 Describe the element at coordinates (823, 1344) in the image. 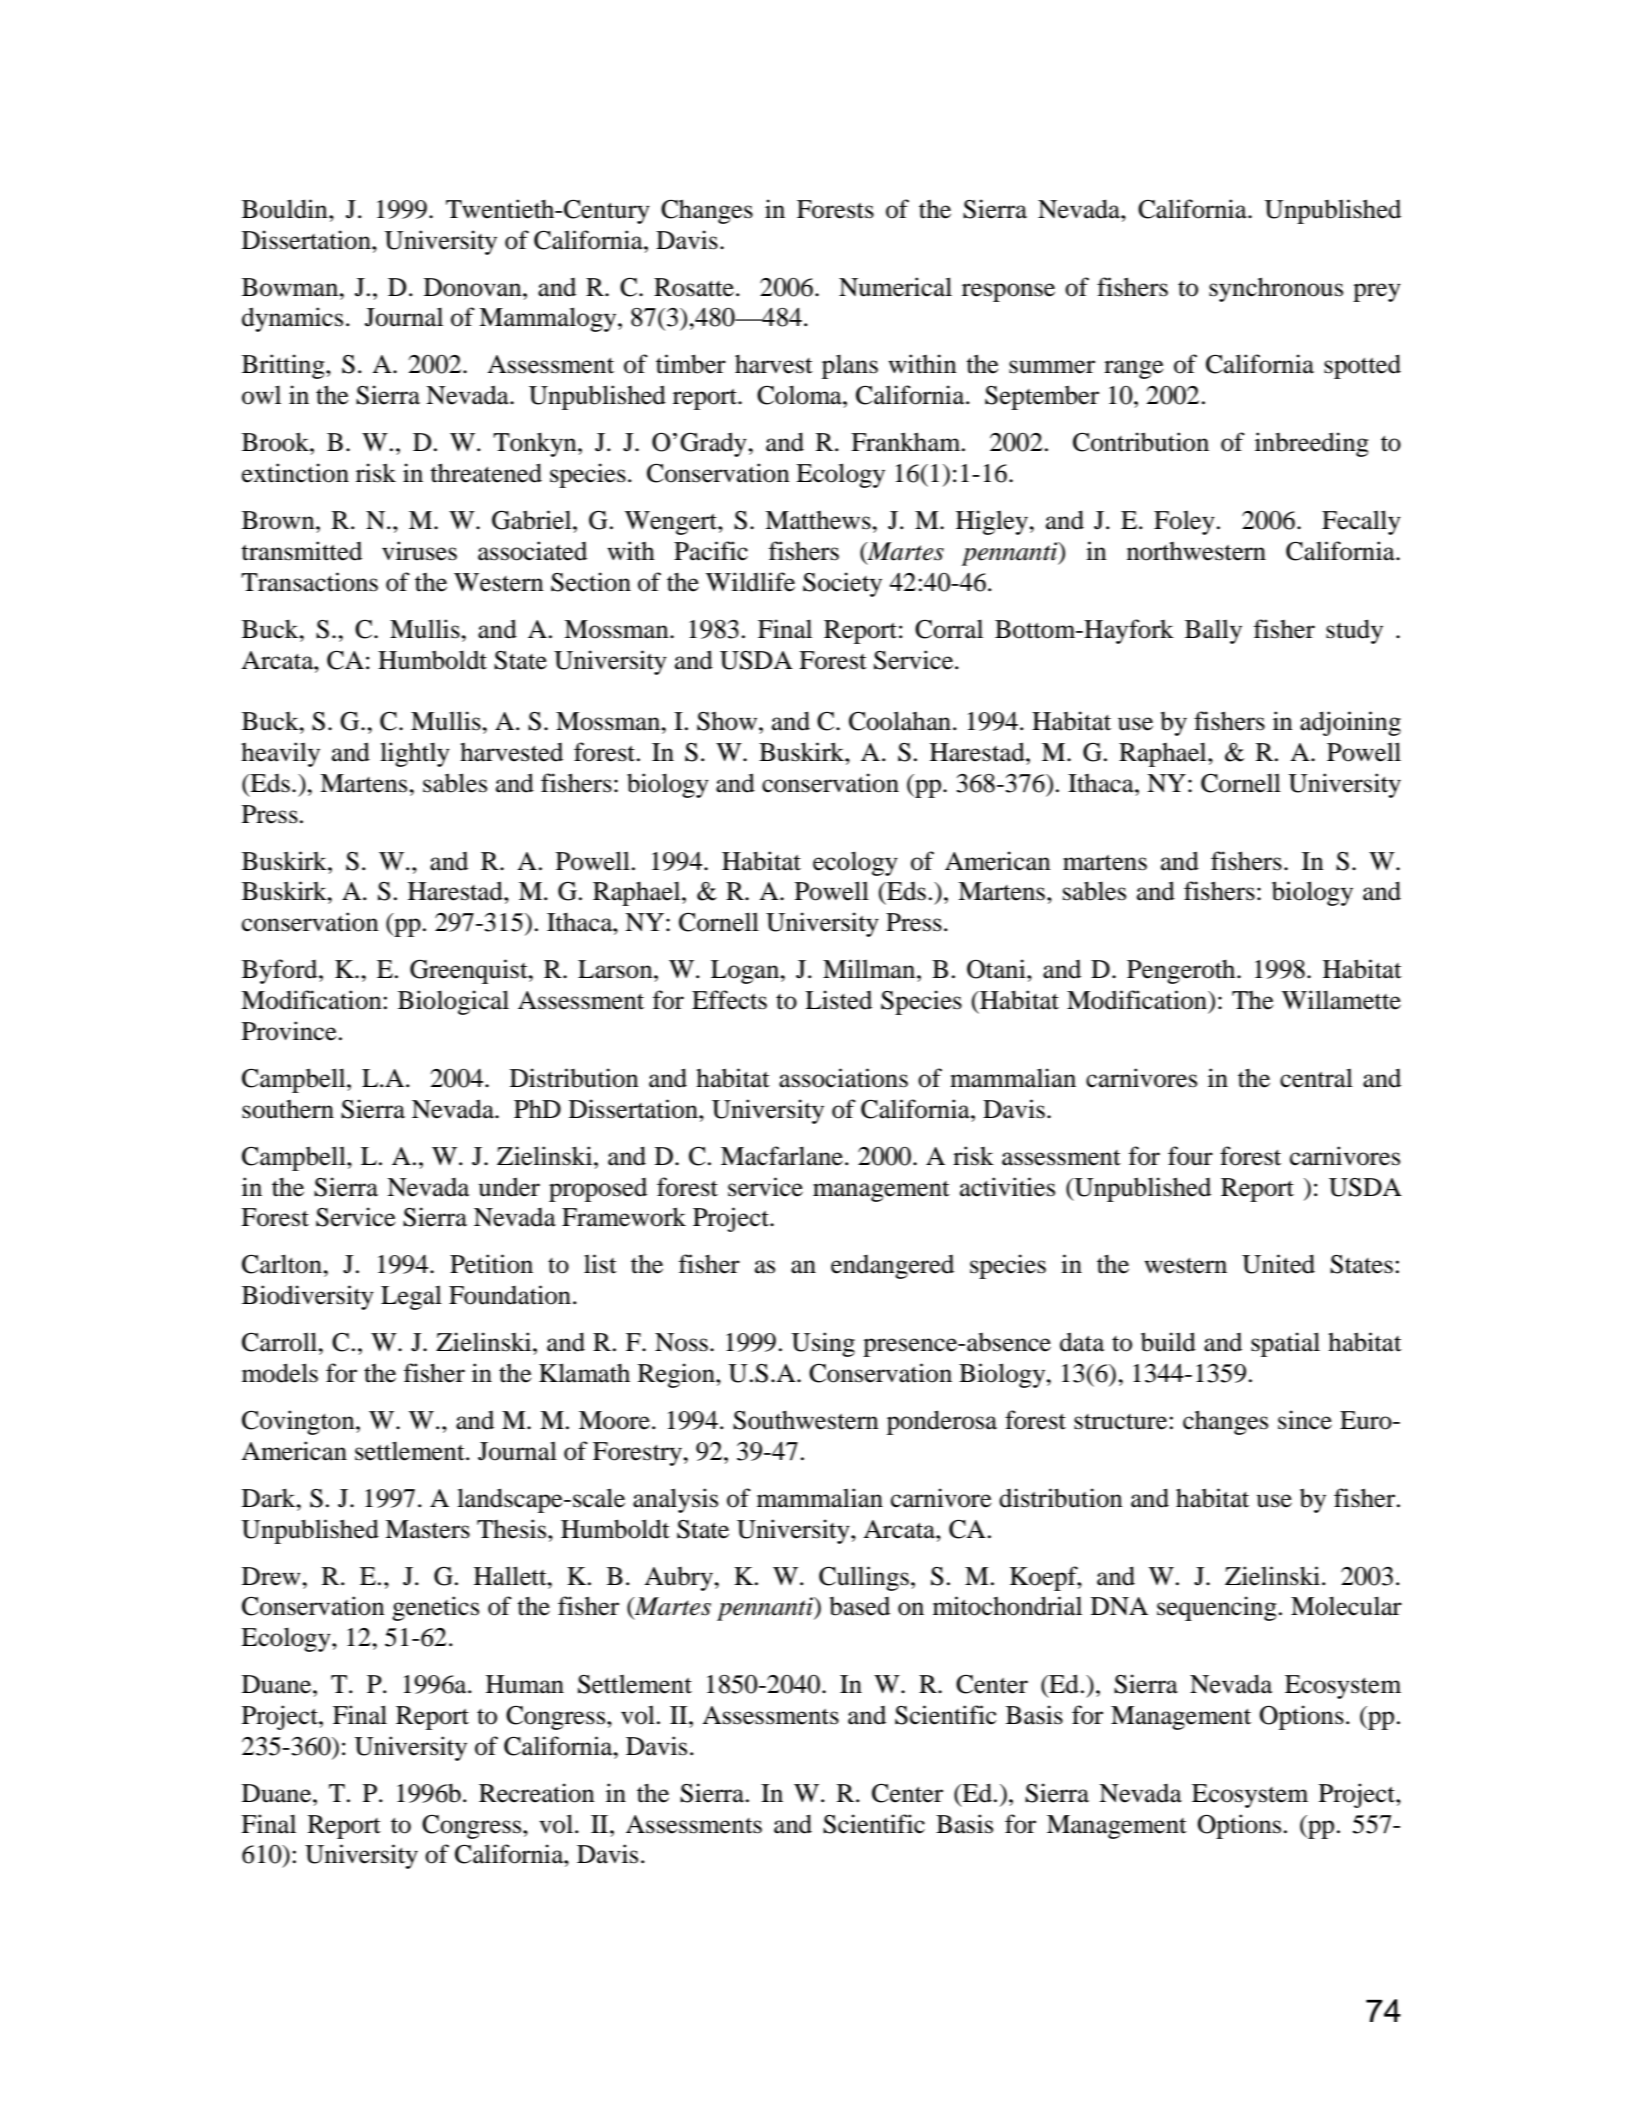

I see `Using` at that location.
